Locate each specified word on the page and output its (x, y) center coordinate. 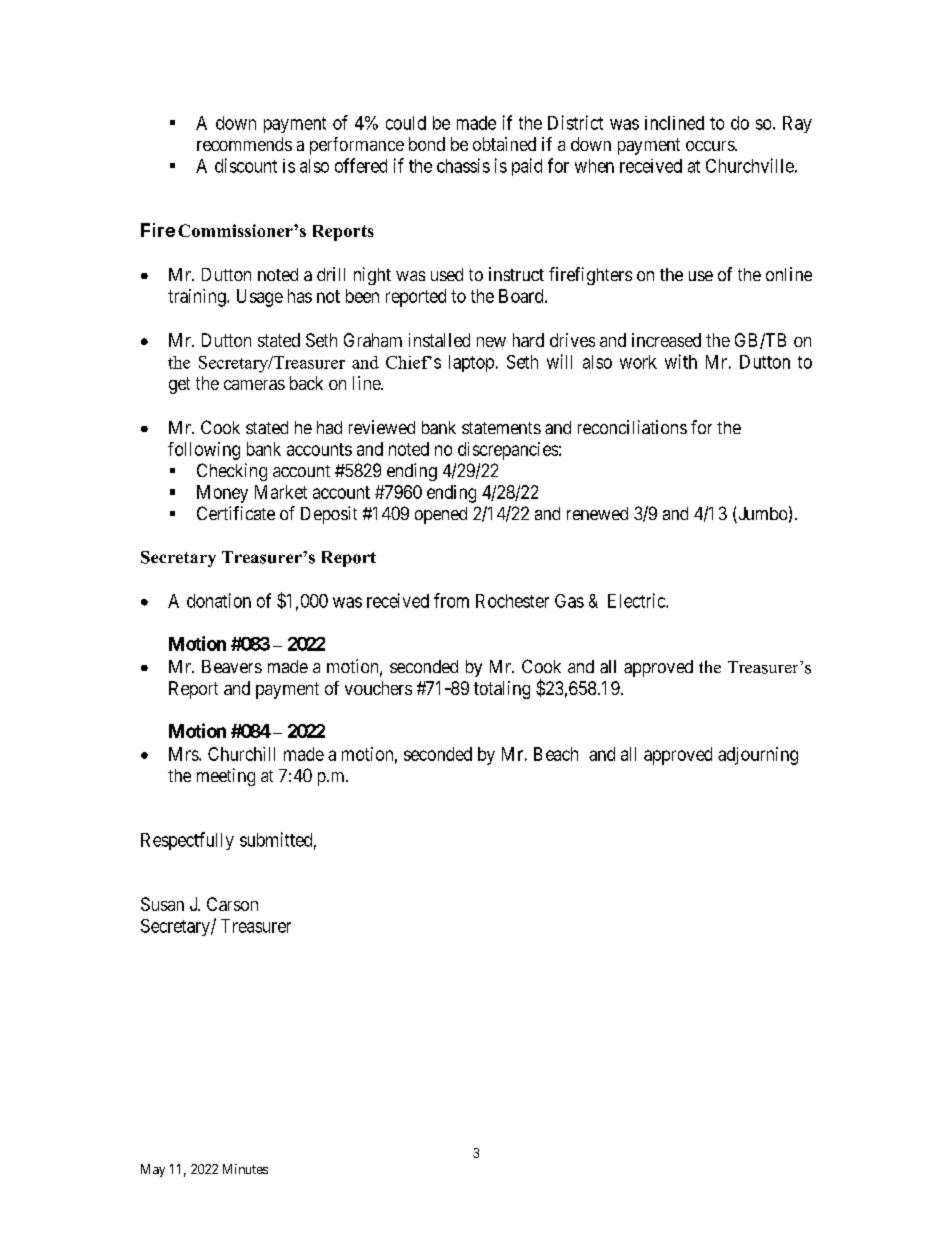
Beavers (232, 666)
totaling (502, 690)
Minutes (245, 1169)
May (153, 1170)
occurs (711, 146)
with (681, 361)
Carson (232, 904)
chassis (463, 165)
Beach (556, 754)
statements (501, 428)
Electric (637, 600)
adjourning (758, 756)
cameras (254, 385)
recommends (244, 144)
